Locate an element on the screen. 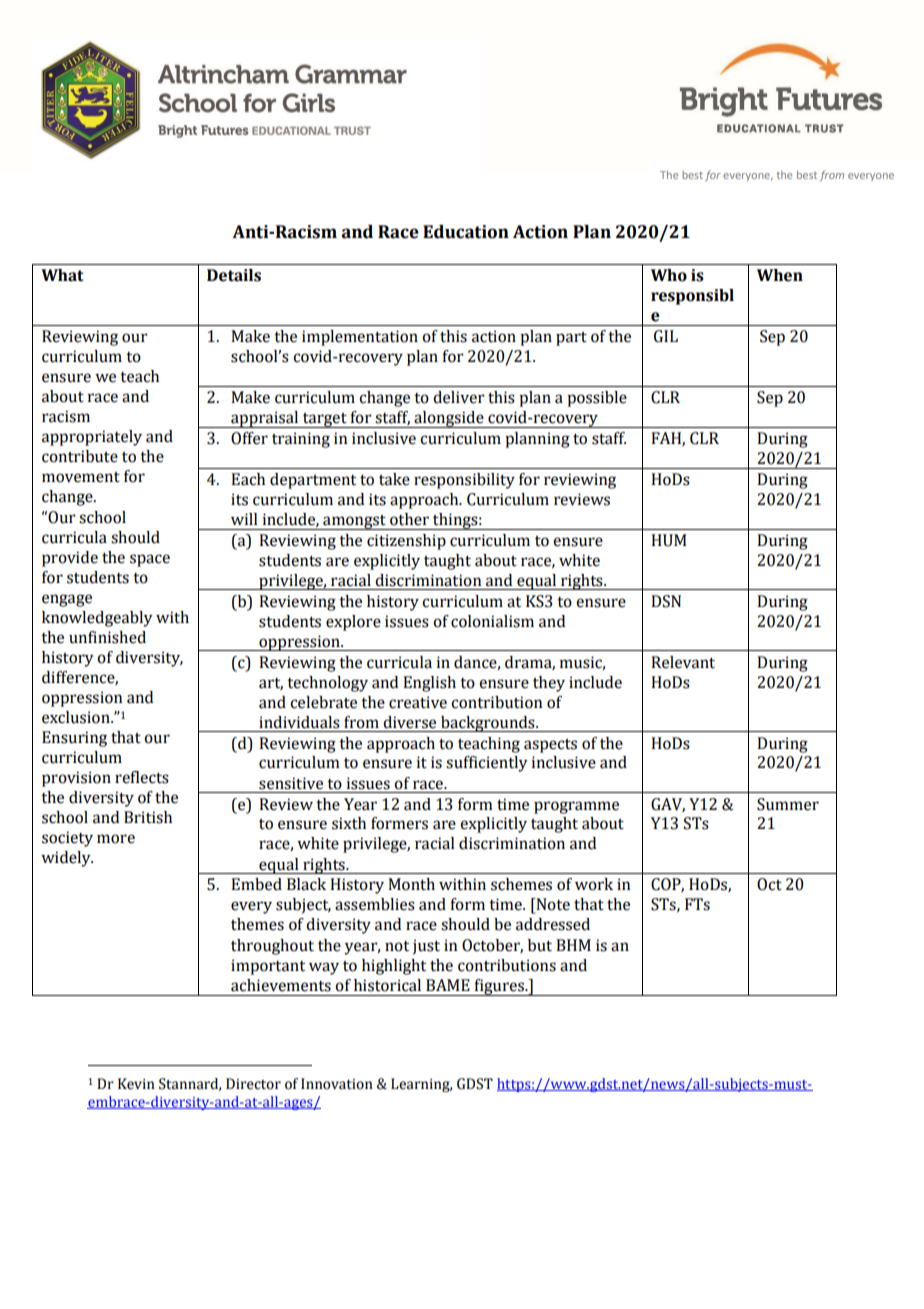  take is located at coordinates (394, 479).
